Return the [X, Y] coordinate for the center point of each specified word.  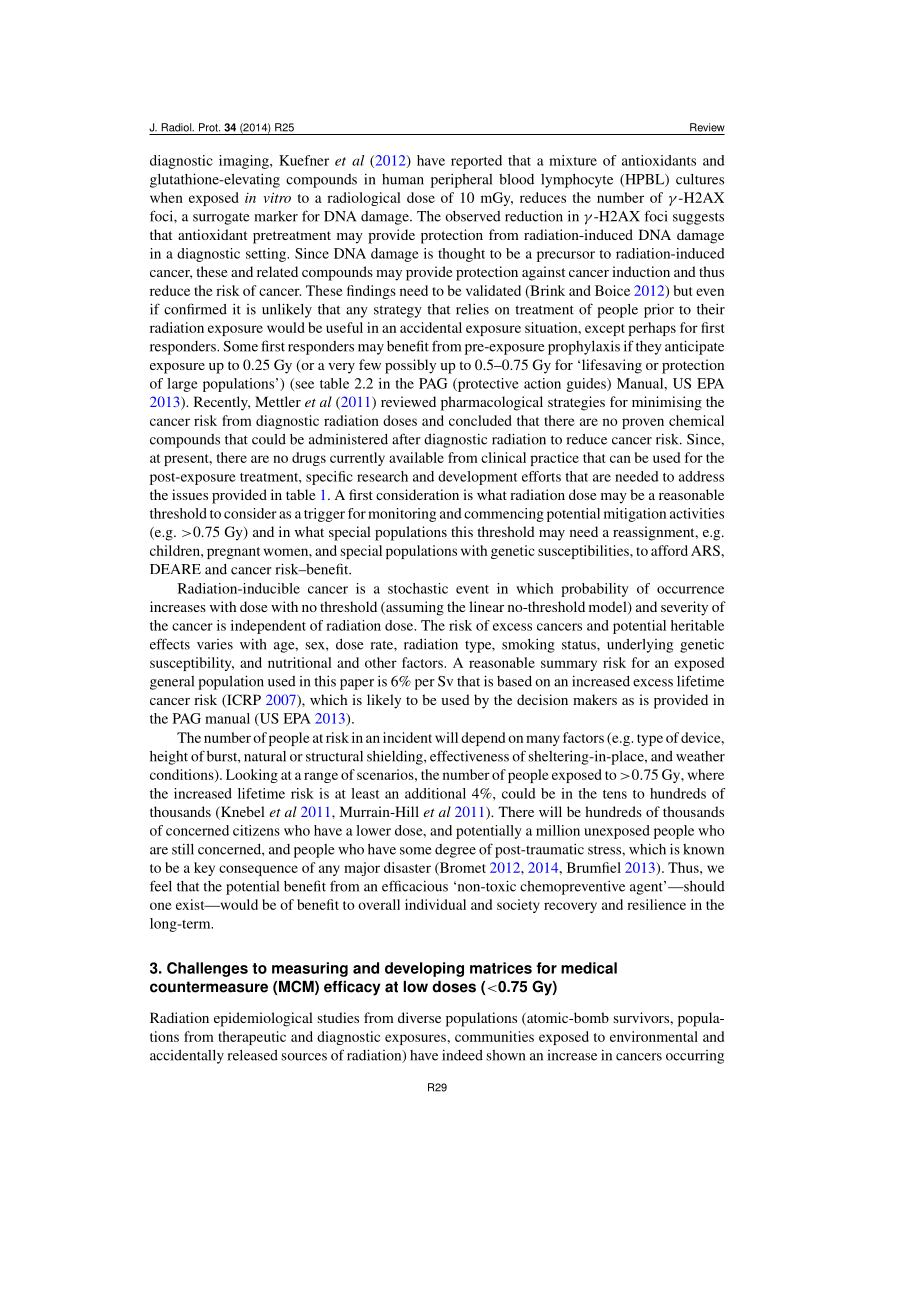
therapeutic [252, 1038]
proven [643, 423]
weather [700, 756]
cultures [700, 179]
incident [407, 737]
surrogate [221, 219]
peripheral [461, 181]
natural [265, 756]
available [416, 457]
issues [190, 494]
